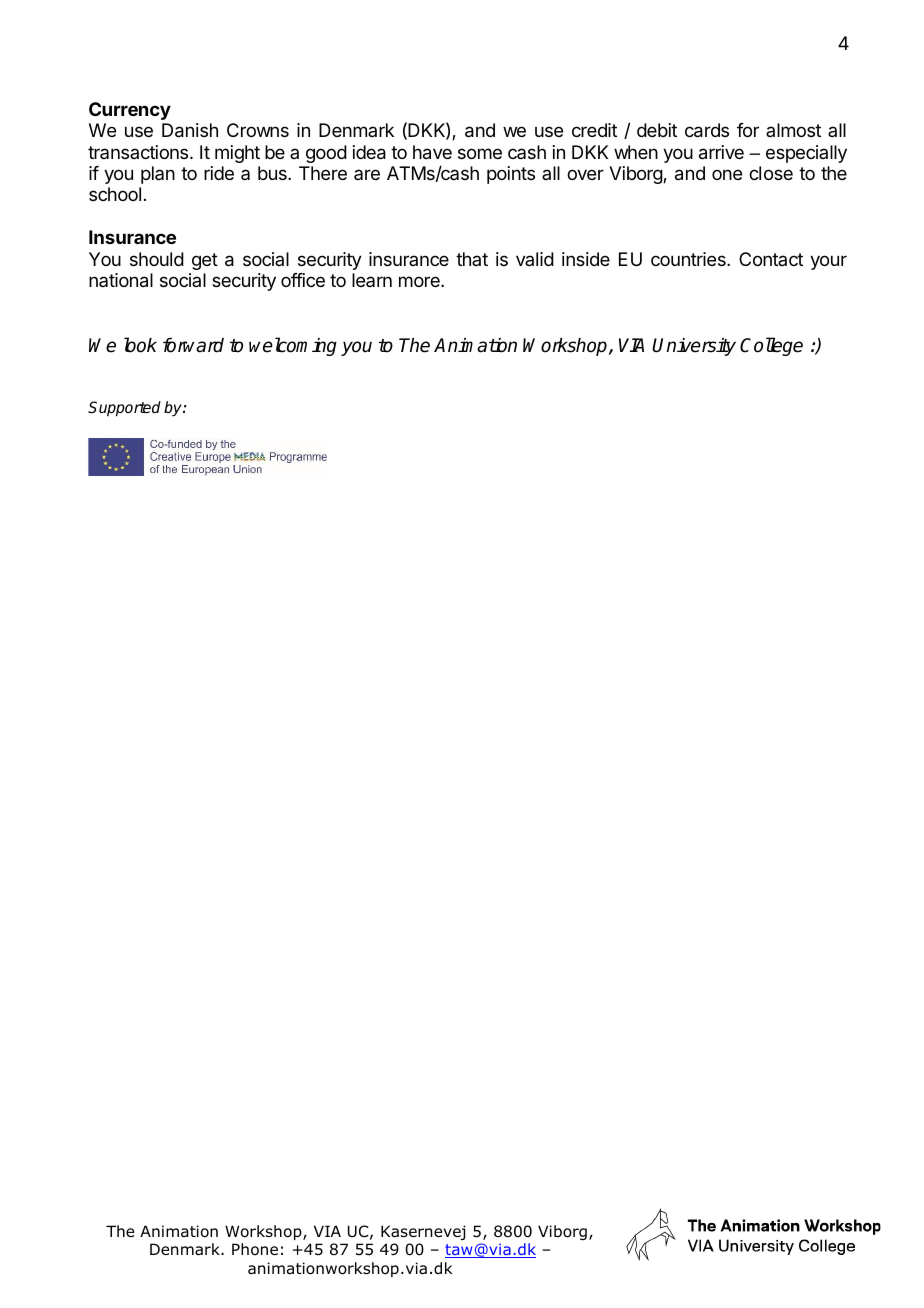  What do you see at coordinates (694, 347) in the page?
I see `University` at bounding box center [694, 347].
